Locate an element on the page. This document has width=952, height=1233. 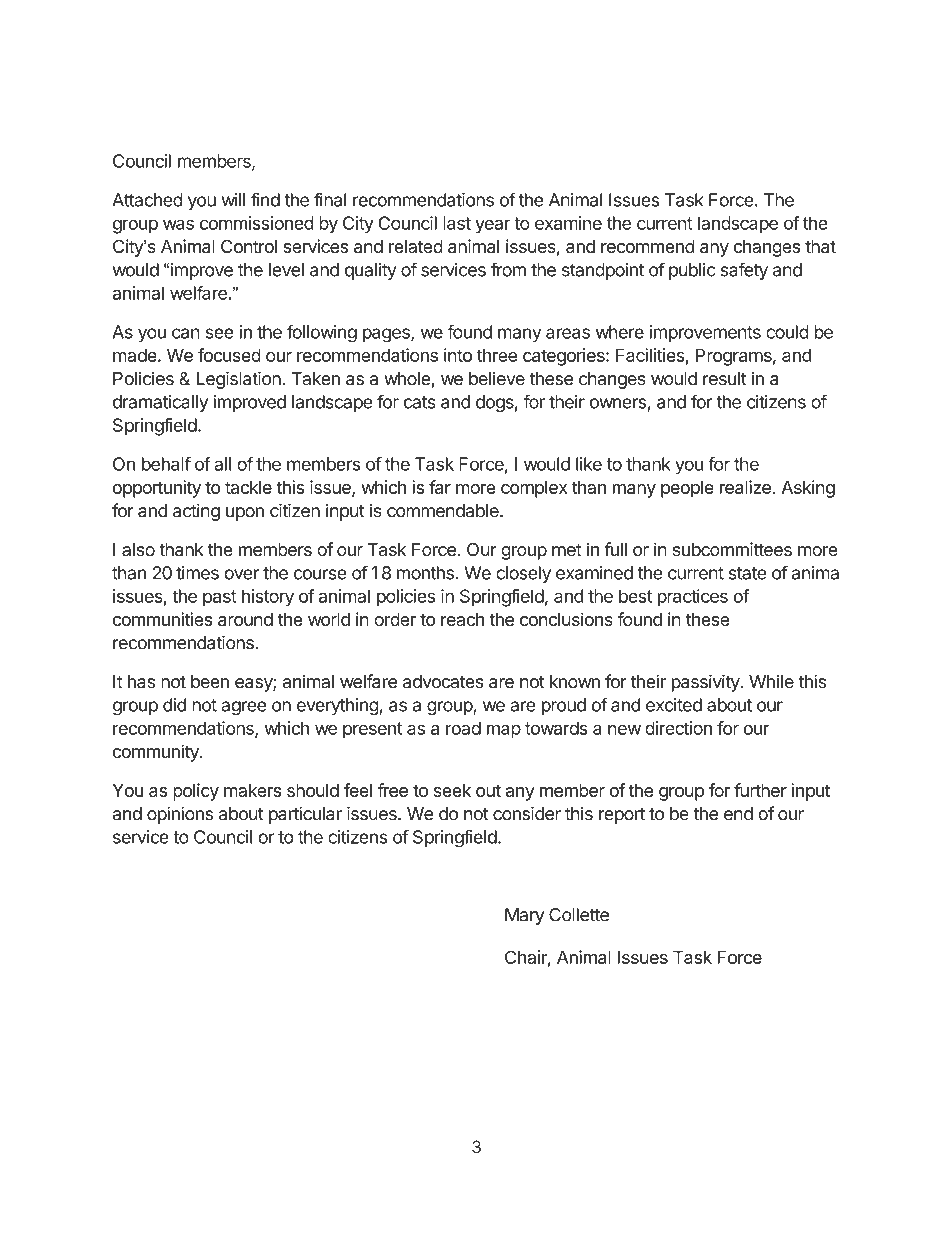
standpoint is located at coordinates (603, 271).
